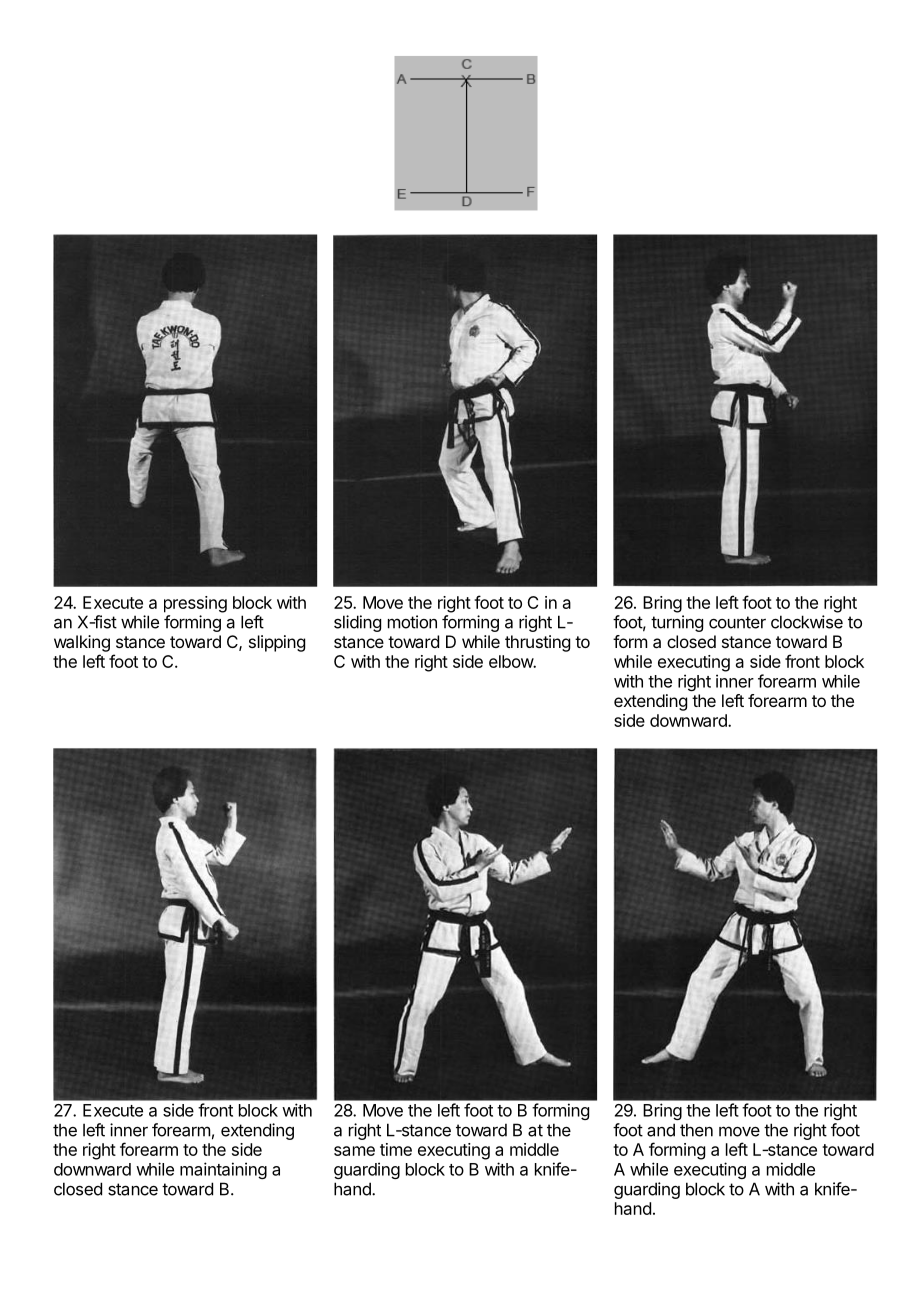 The width and height of the screenshot is (924, 1308). What do you see at coordinates (195, 604) in the screenshot?
I see `pressing` at bounding box center [195, 604].
